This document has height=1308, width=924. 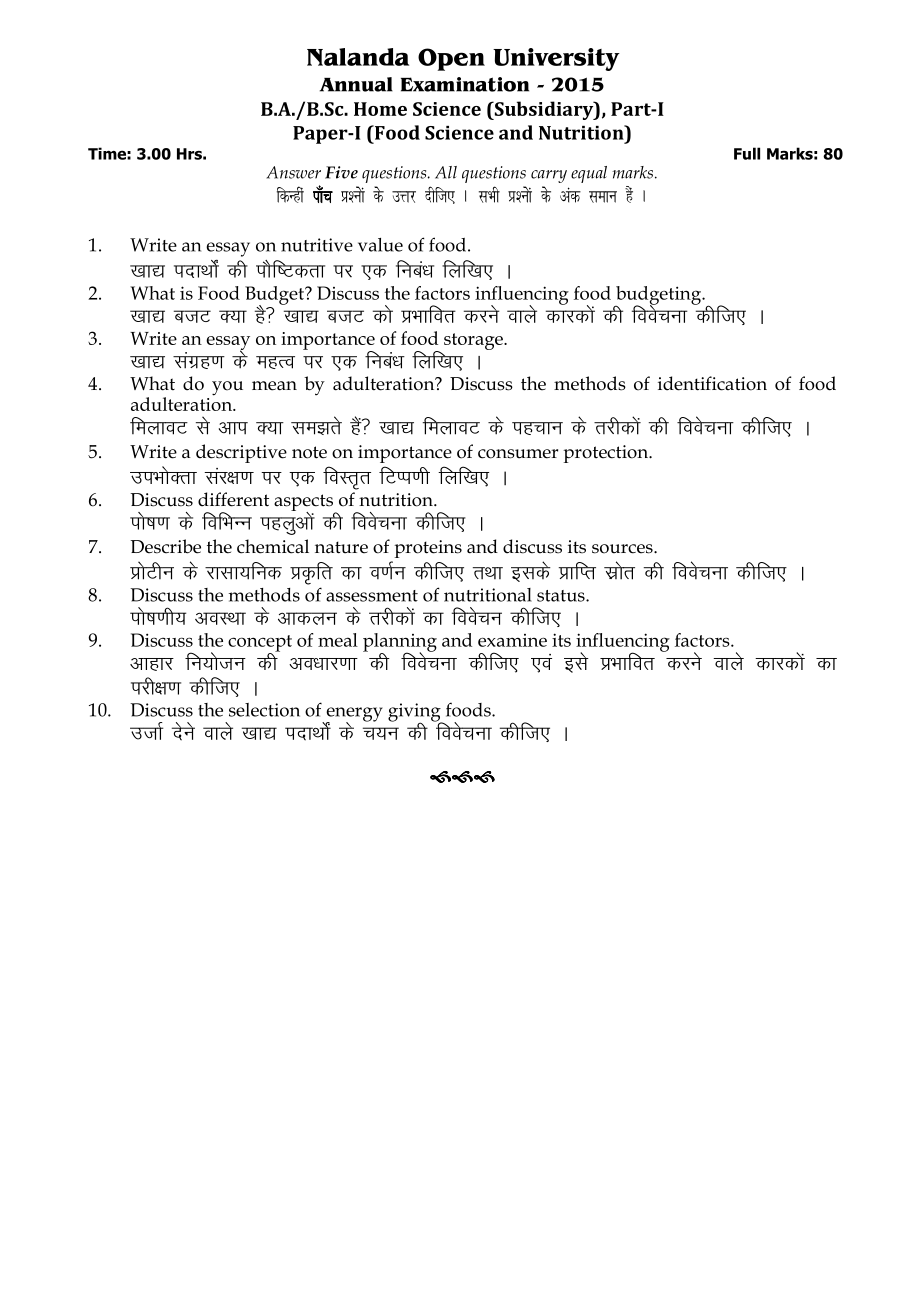 What do you see at coordinates (474, 341) in the document?
I see `storage` at bounding box center [474, 341].
